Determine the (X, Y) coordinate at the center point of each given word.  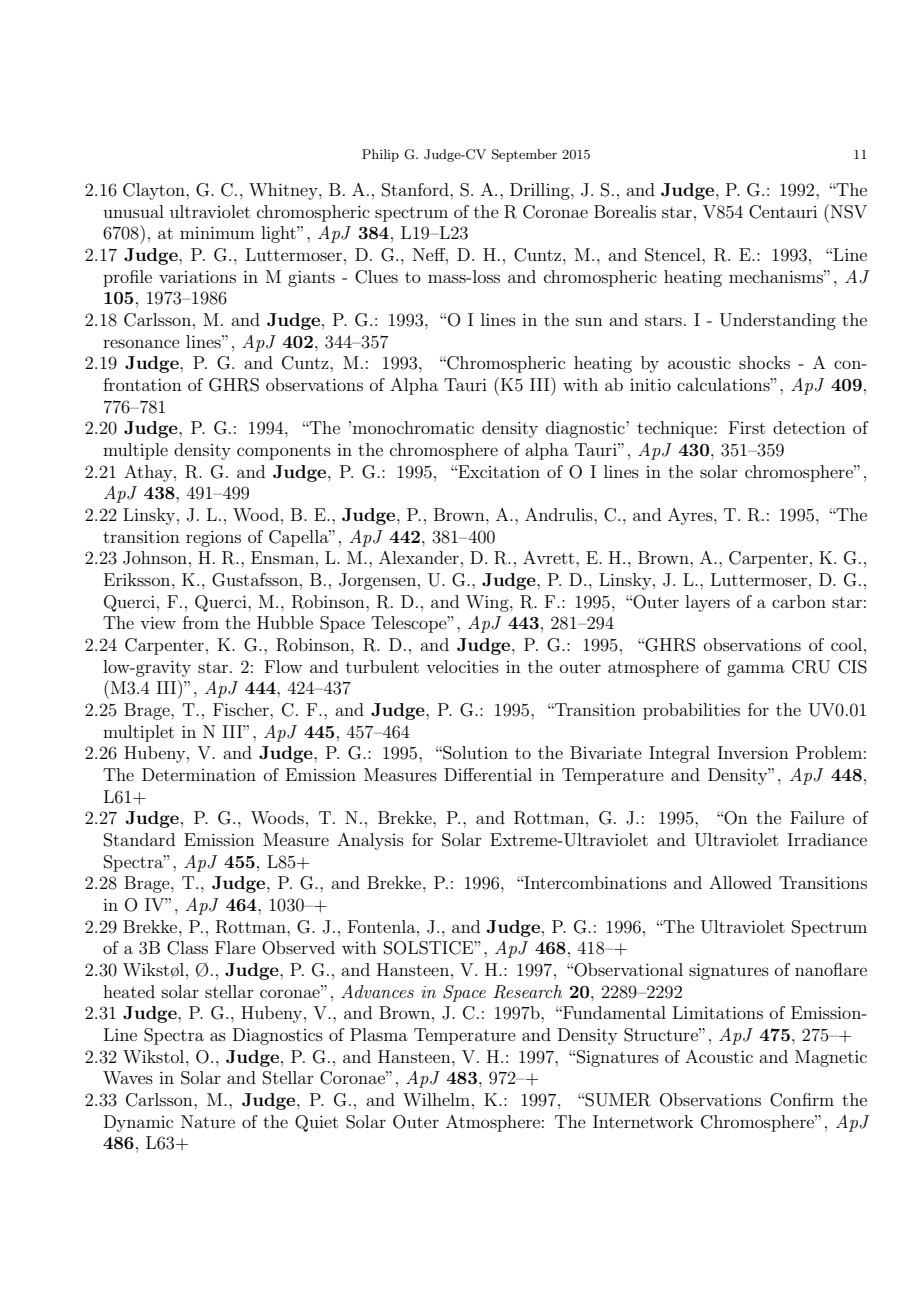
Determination (199, 774)
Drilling (541, 191)
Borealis (625, 211)
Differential (488, 774)
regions (213, 538)
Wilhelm (436, 1099)
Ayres (691, 516)
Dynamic (138, 1123)
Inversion (753, 752)
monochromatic (413, 427)
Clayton (155, 191)
